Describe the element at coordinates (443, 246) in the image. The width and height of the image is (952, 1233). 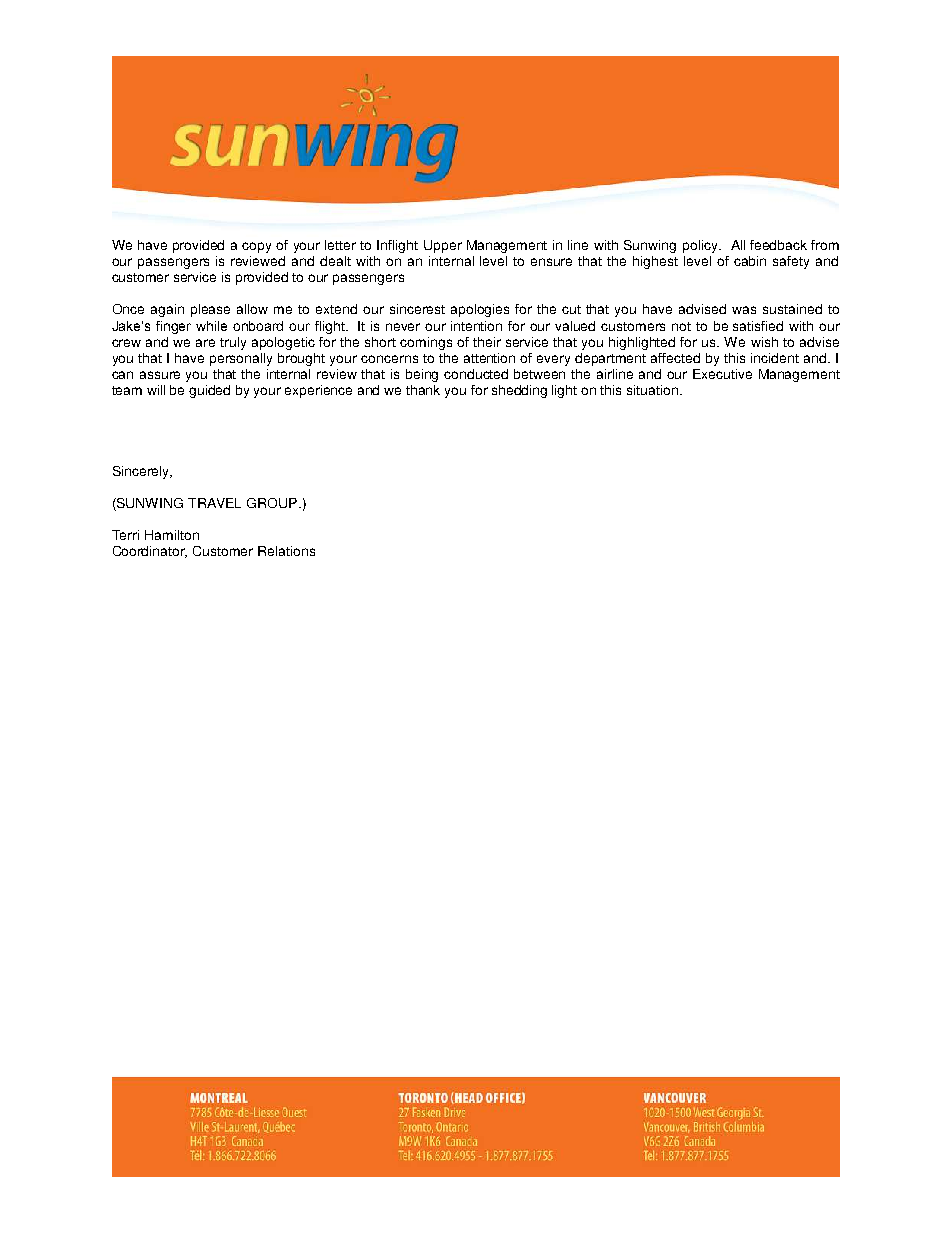
I see `Upper` at that location.
